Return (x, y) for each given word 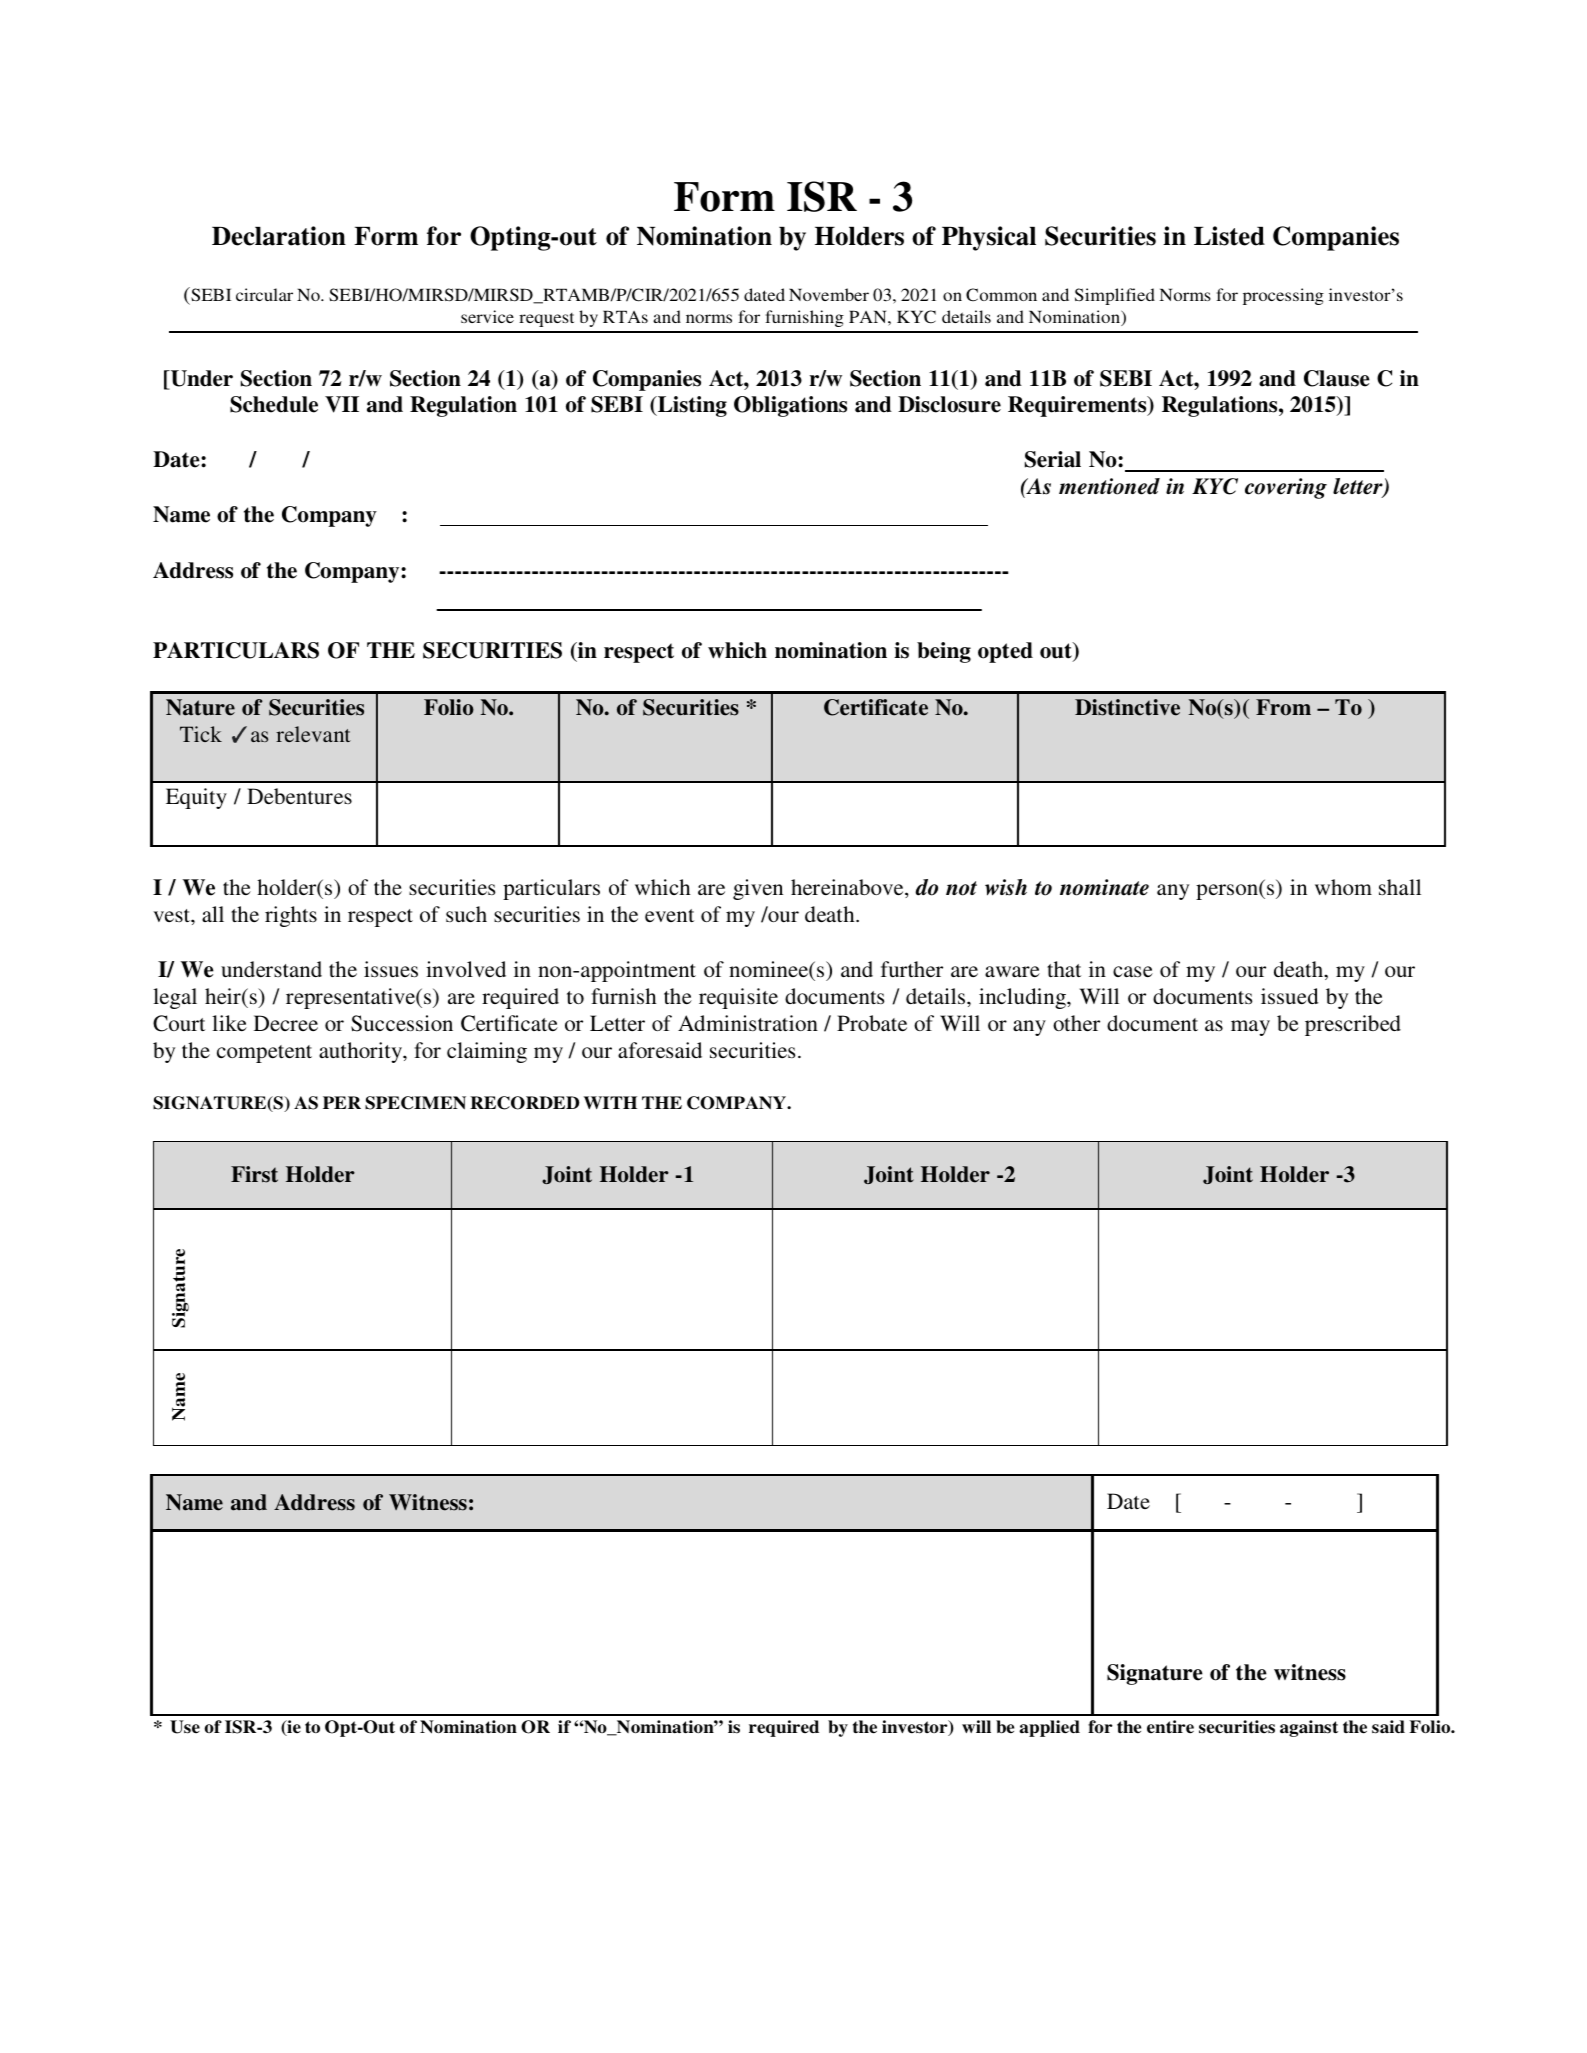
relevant (313, 734)
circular (264, 294)
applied (1049, 1728)
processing (1283, 296)
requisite (738, 998)
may (1250, 1028)
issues (391, 969)
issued (1289, 996)
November (829, 294)
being (944, 652)
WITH (610, 1102)
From (1283, 707)
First (254, 1174)
